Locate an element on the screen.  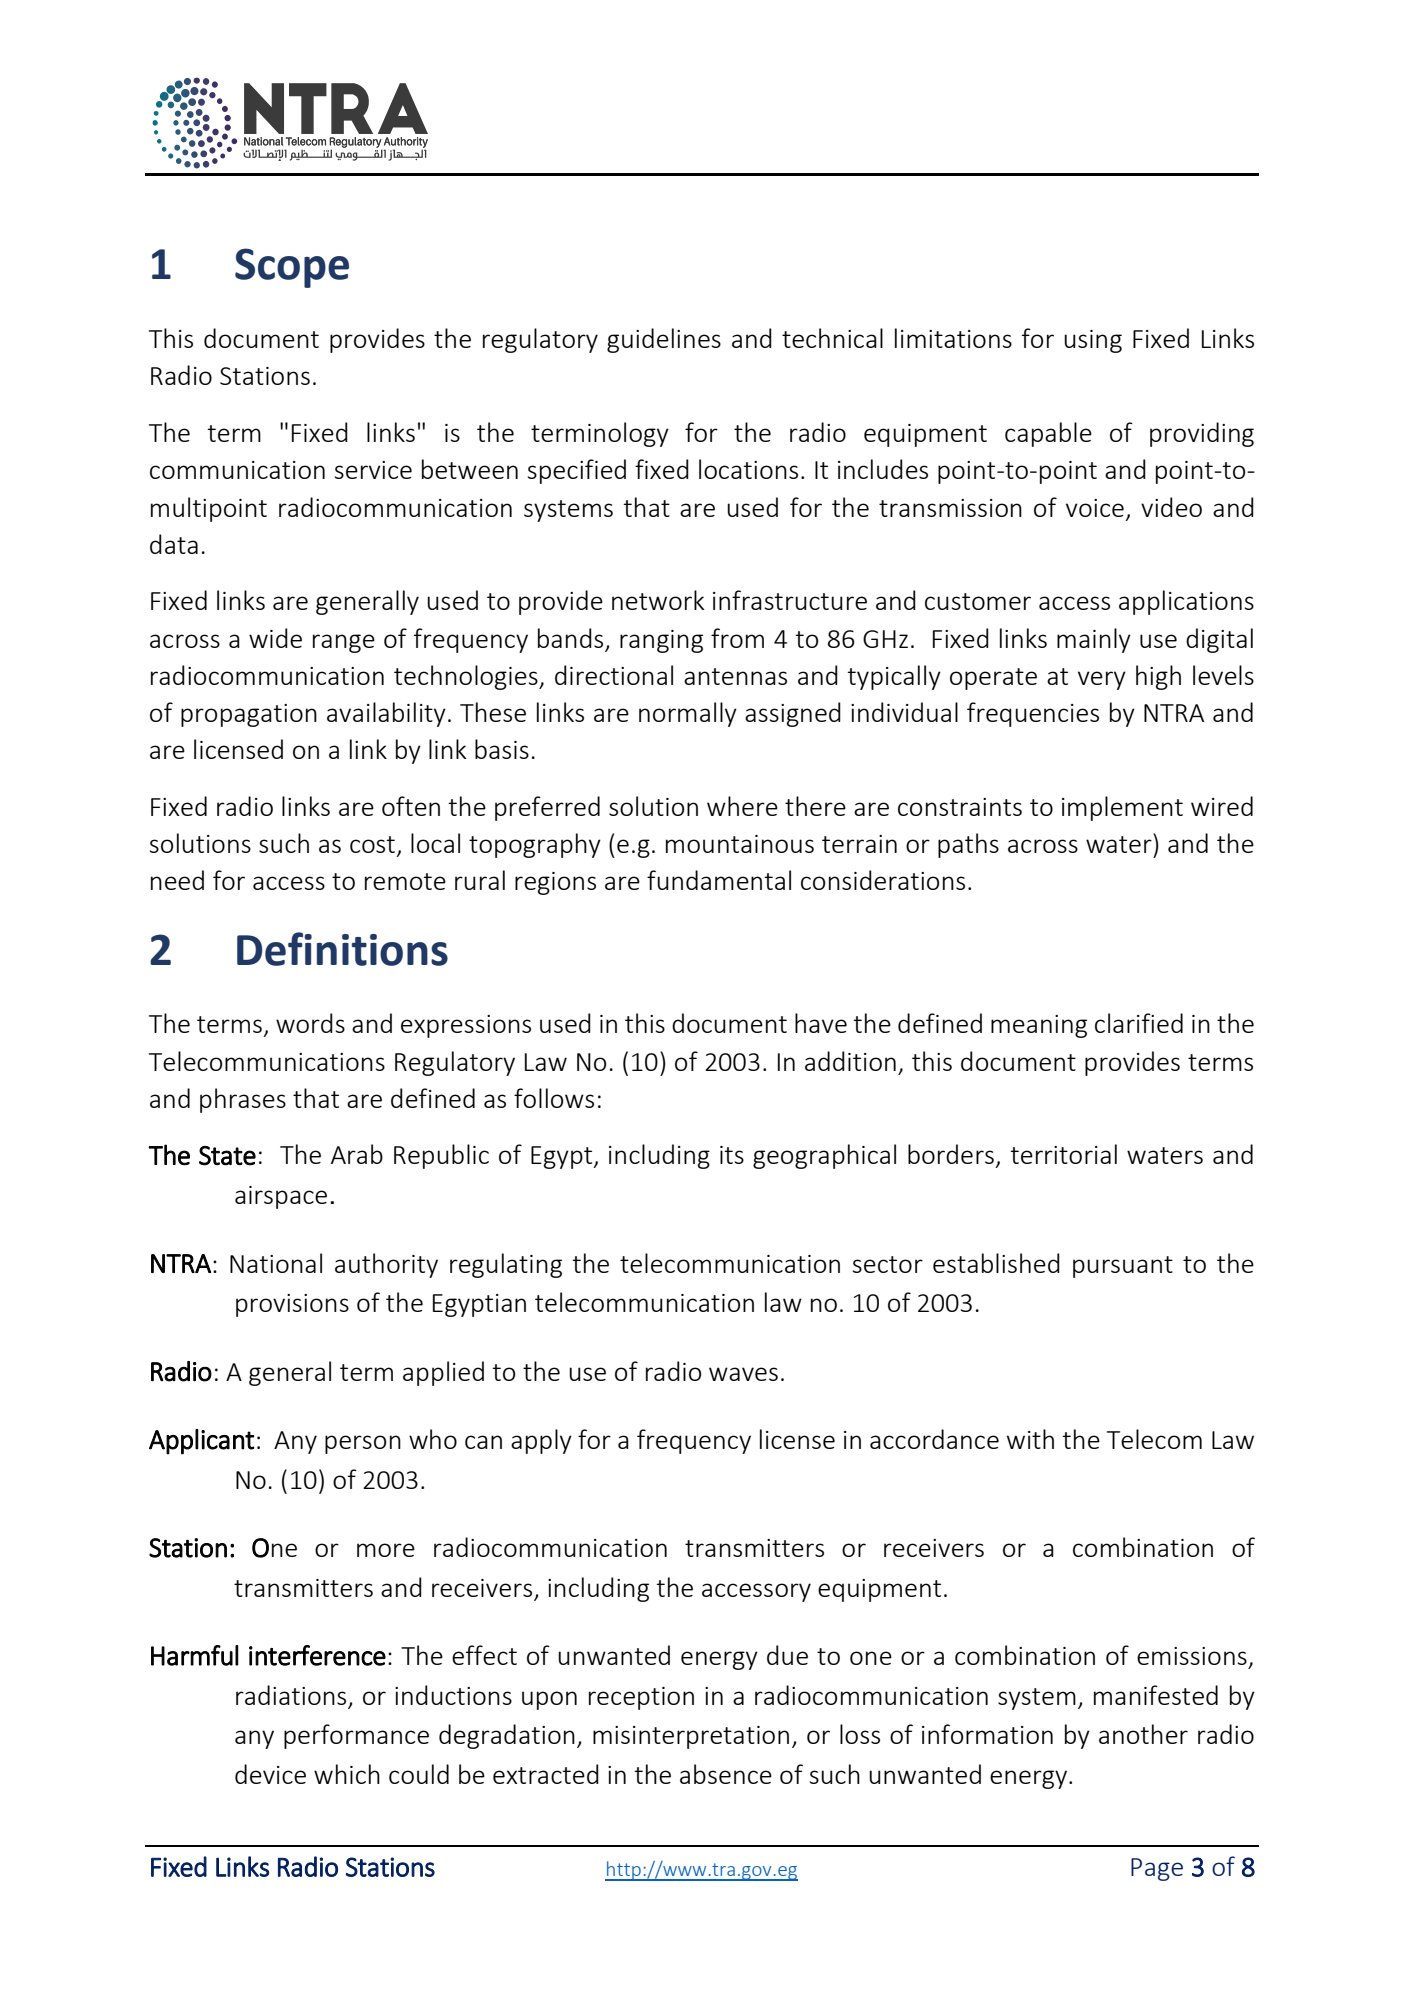
with is located at coordinates (1030, 1439).
